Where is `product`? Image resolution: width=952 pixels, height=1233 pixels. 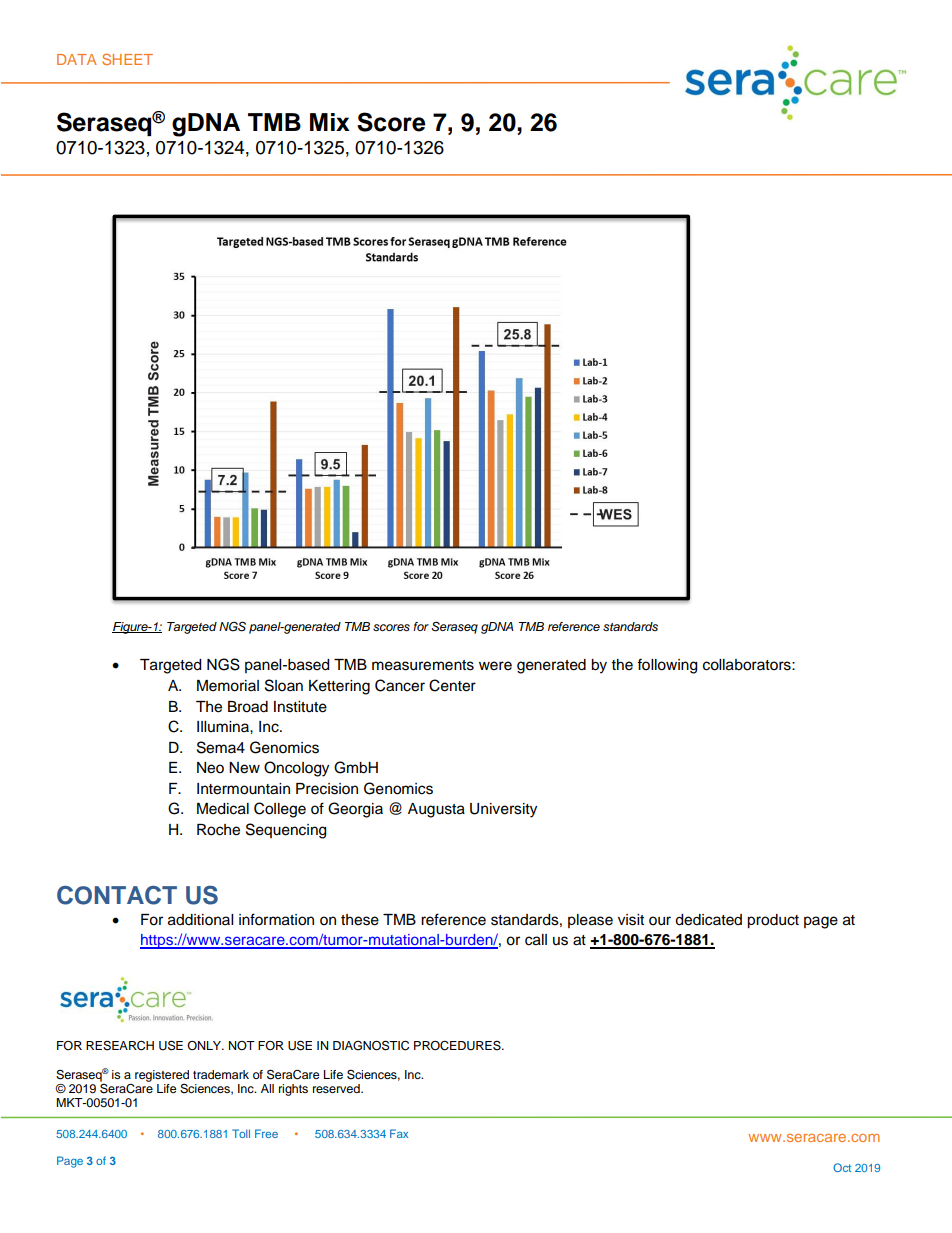 product is located at coordinates (773, 921).
